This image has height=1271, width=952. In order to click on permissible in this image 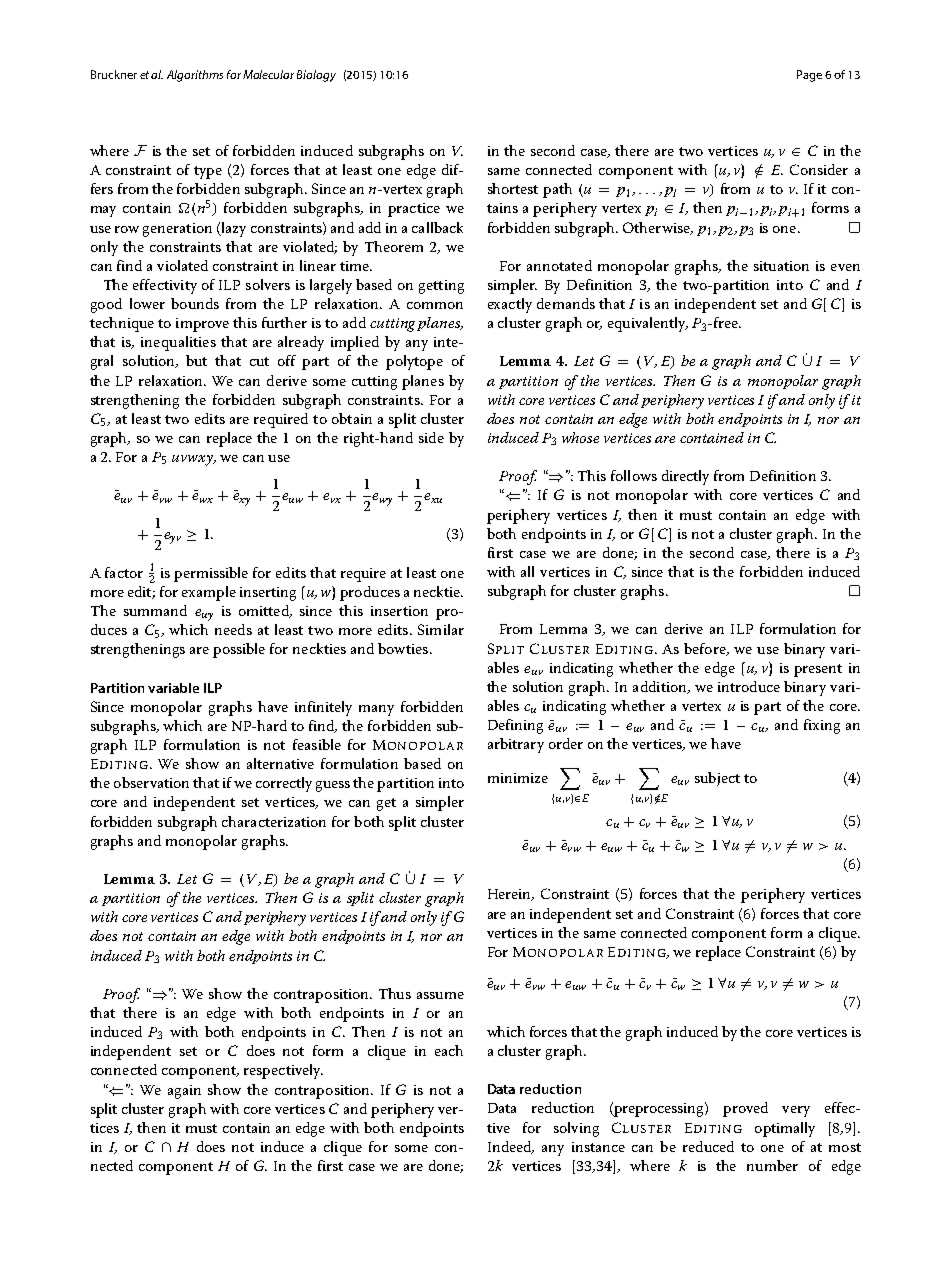, I will do `click(211, 574)`.
